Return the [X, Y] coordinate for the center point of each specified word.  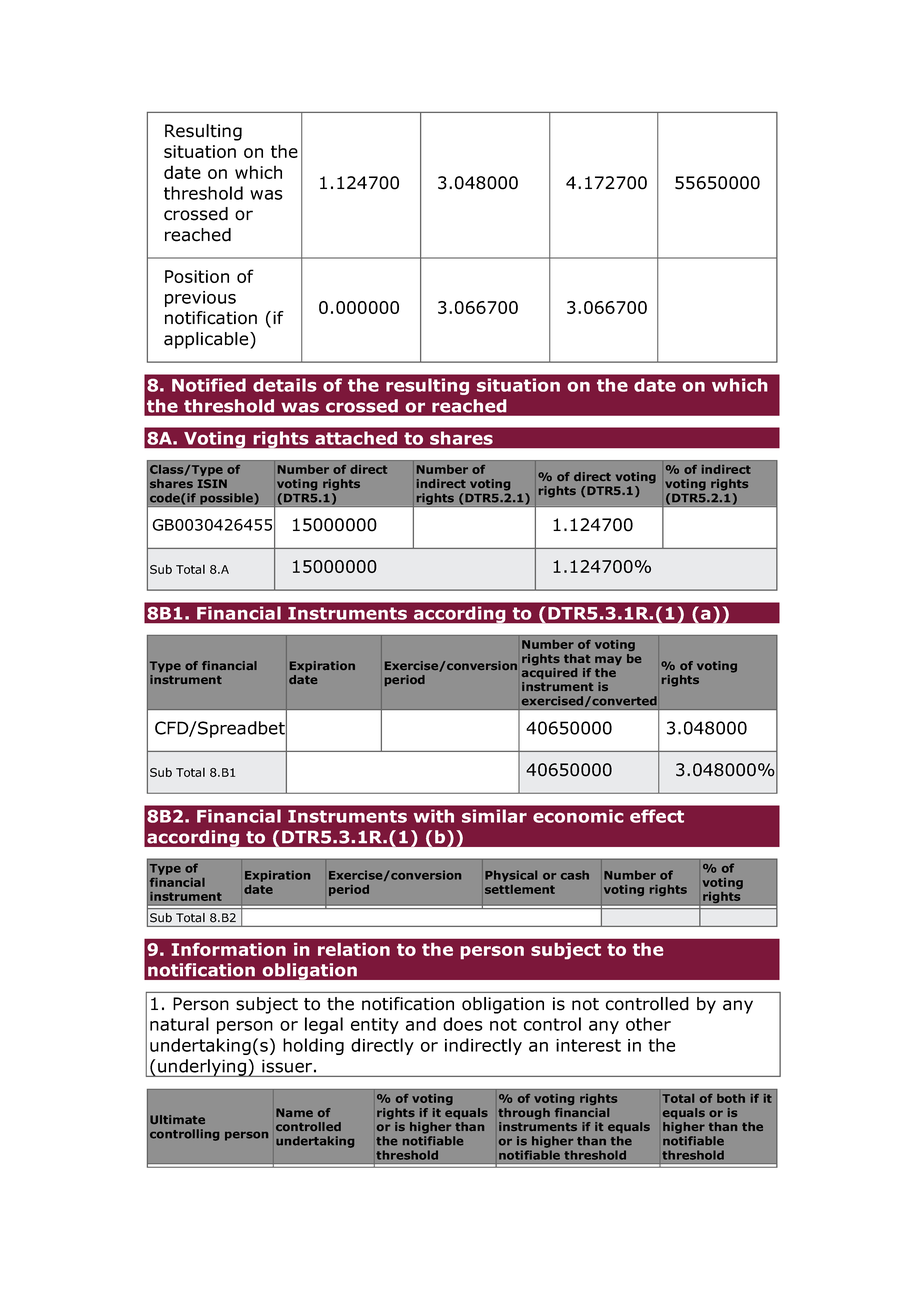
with [434, 816]
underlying [202, 1068]
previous [200, 299]
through [524, 1114]
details [285, 385]
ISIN [212, 483]
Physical [511, 876]
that [577, 658]
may [608, 660]
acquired [549, 673]
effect [657, 816]
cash [575, 875]
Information [228, 949]
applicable [207, 340]
